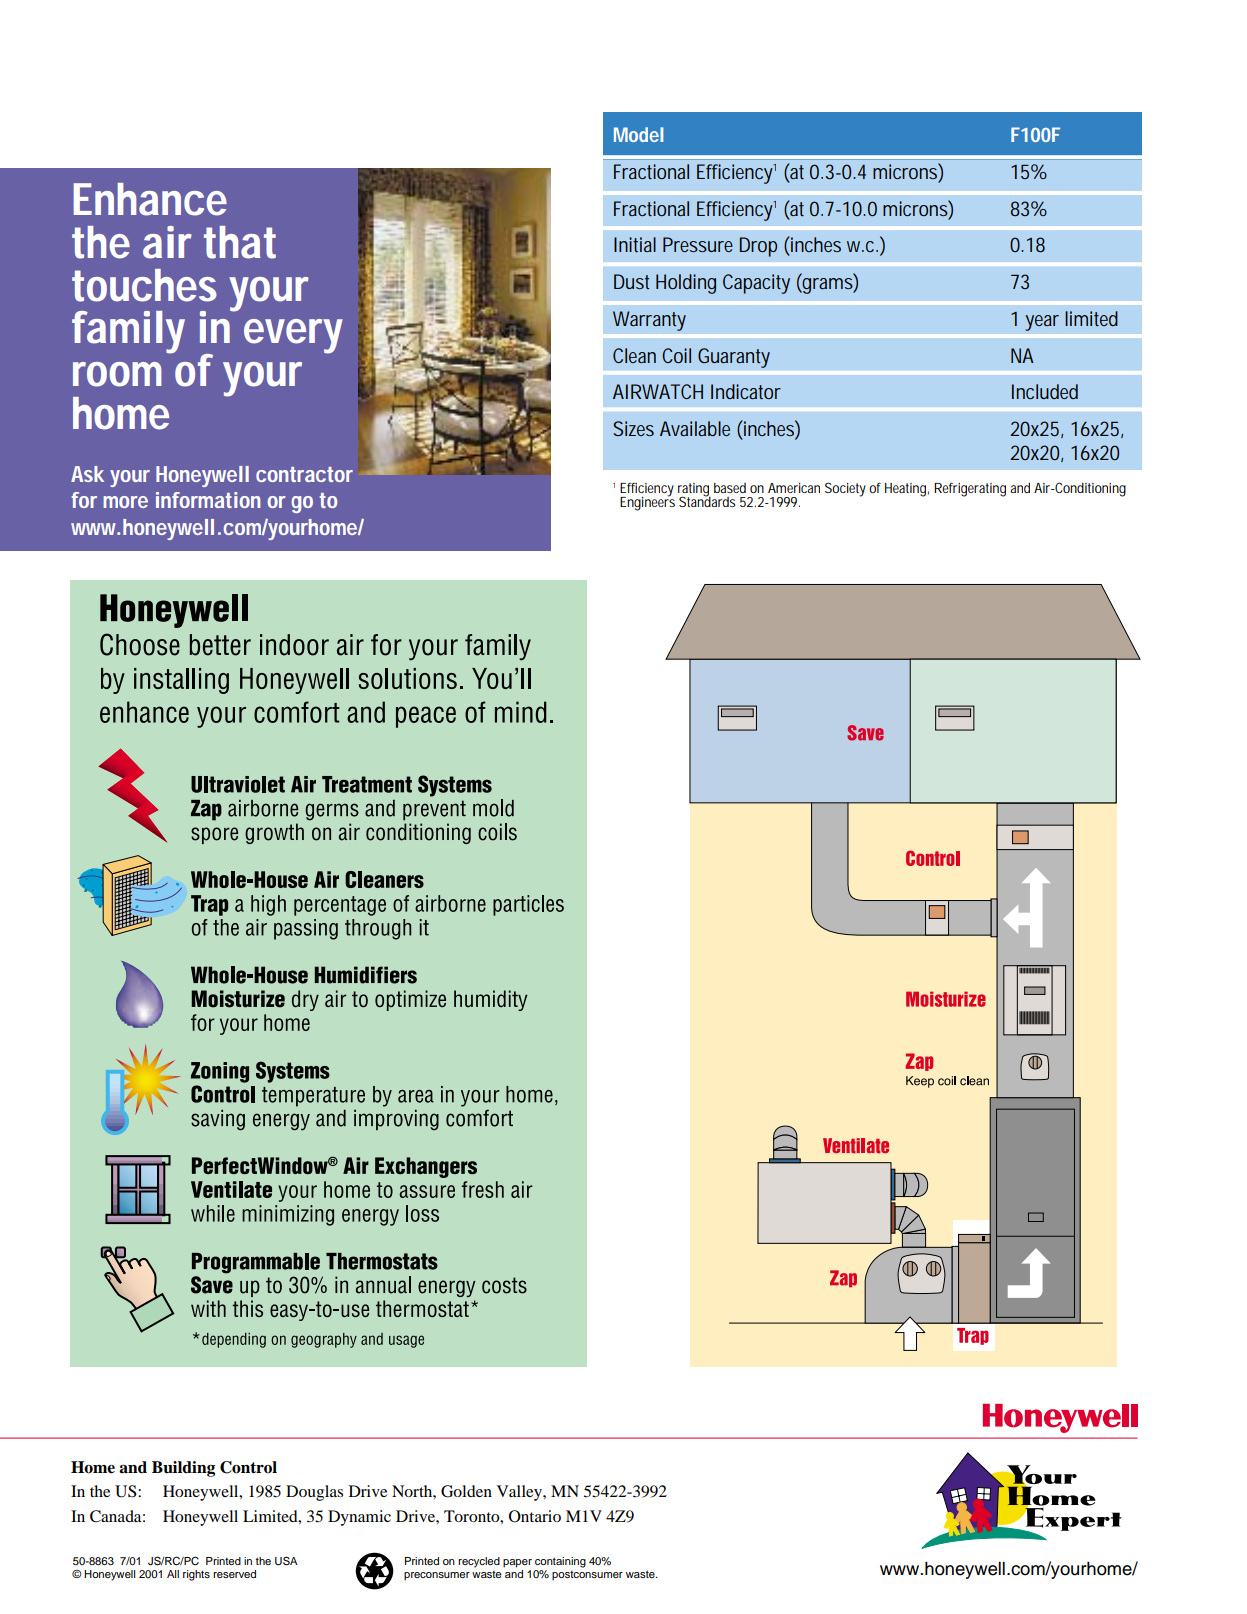 The width and height of the screenshot is (1247, 1614). What do you see at coordinates (647, 503) in the screenshot?
I see `Engineers` at bounding box center [647, 503].
